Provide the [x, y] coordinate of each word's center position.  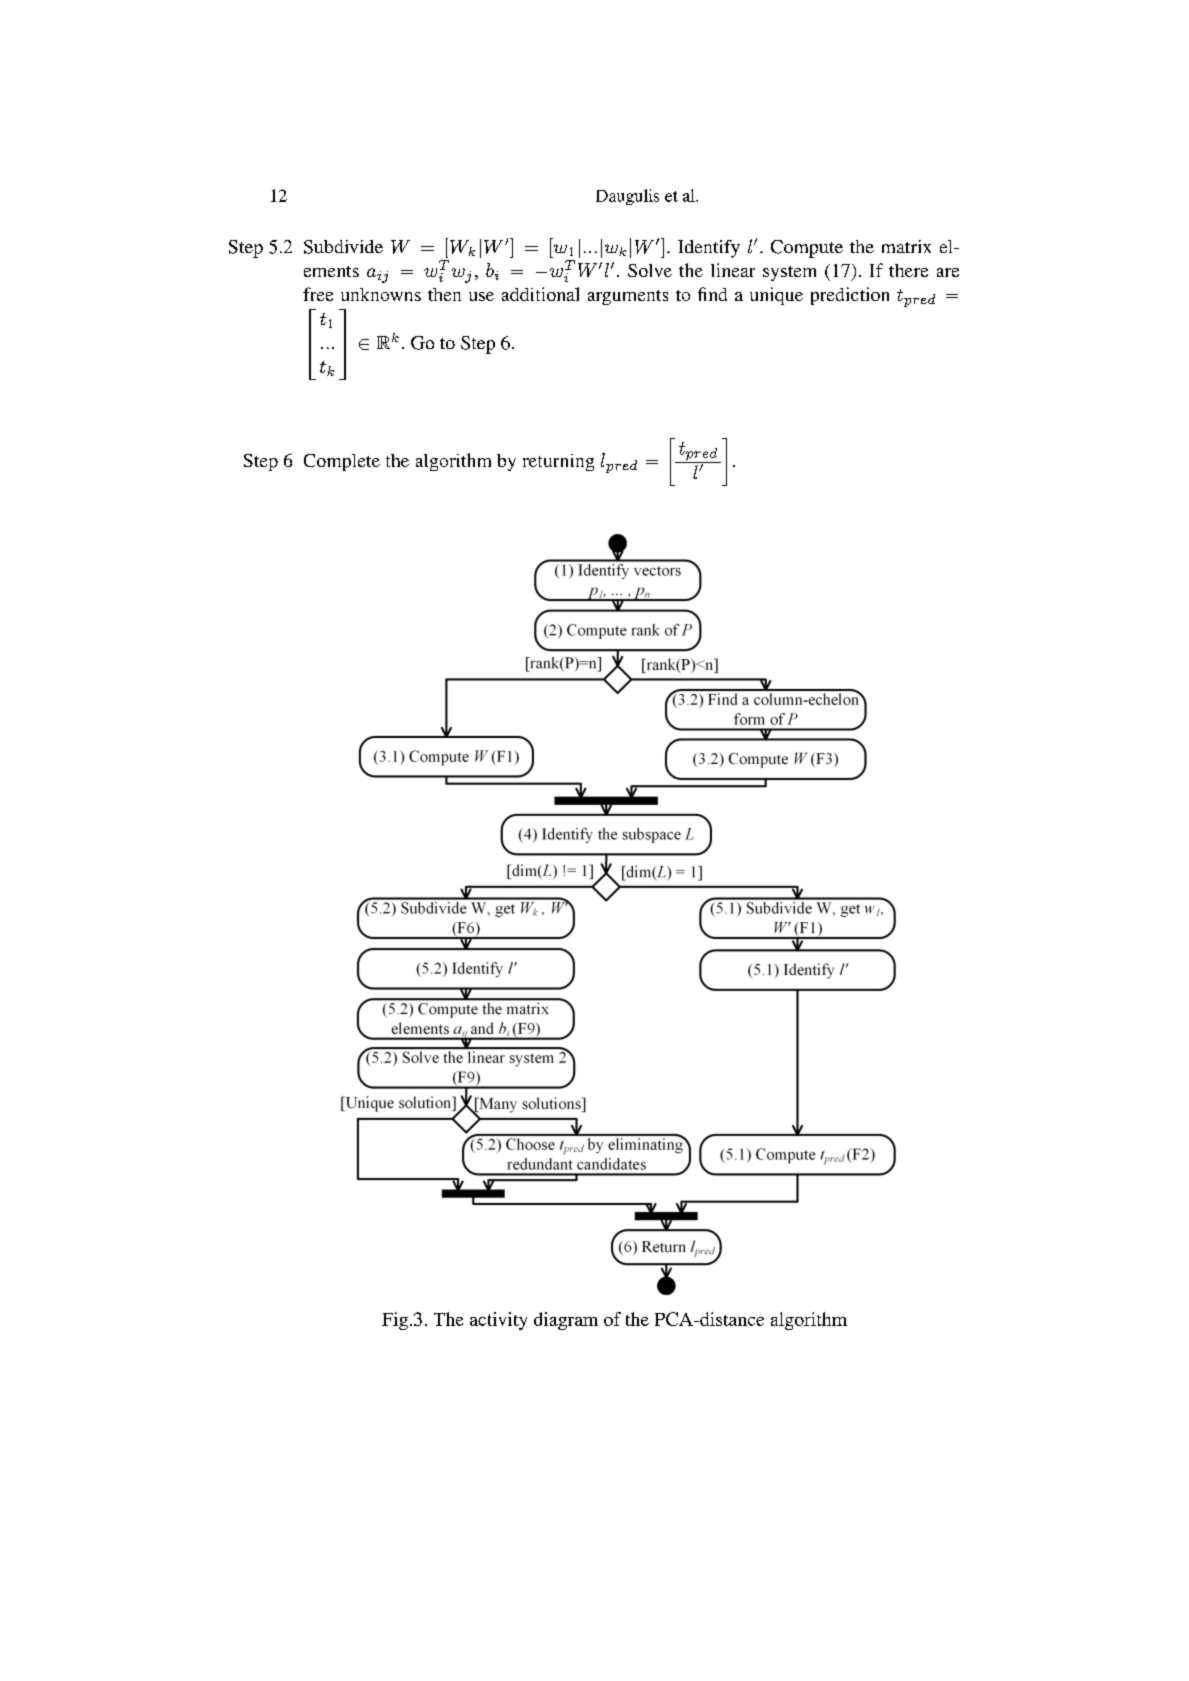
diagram [566, 1321]
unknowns [381, 294]
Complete [342, 462]
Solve [650, 270]
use [481, 296]
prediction [850, 296]
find [712, 294]
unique [776, 296]
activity [498, 1321]
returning [558, 462]
